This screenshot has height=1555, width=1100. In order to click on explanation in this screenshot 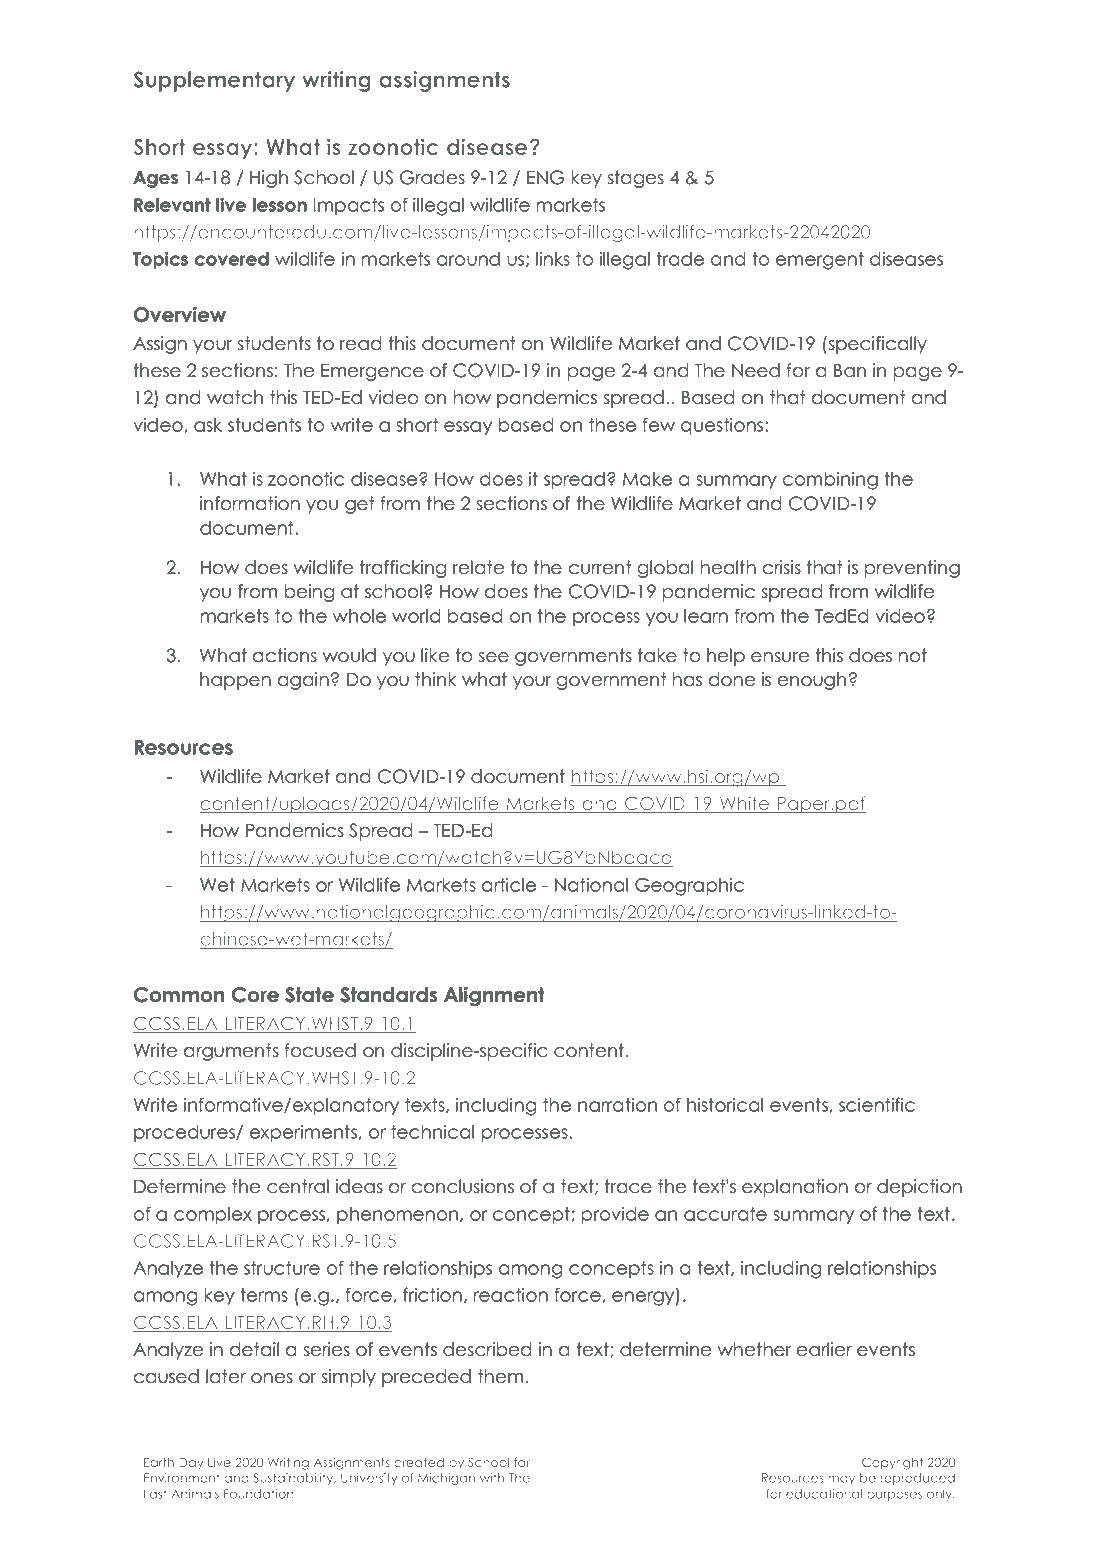, I will do `click(795, 1188)`.
